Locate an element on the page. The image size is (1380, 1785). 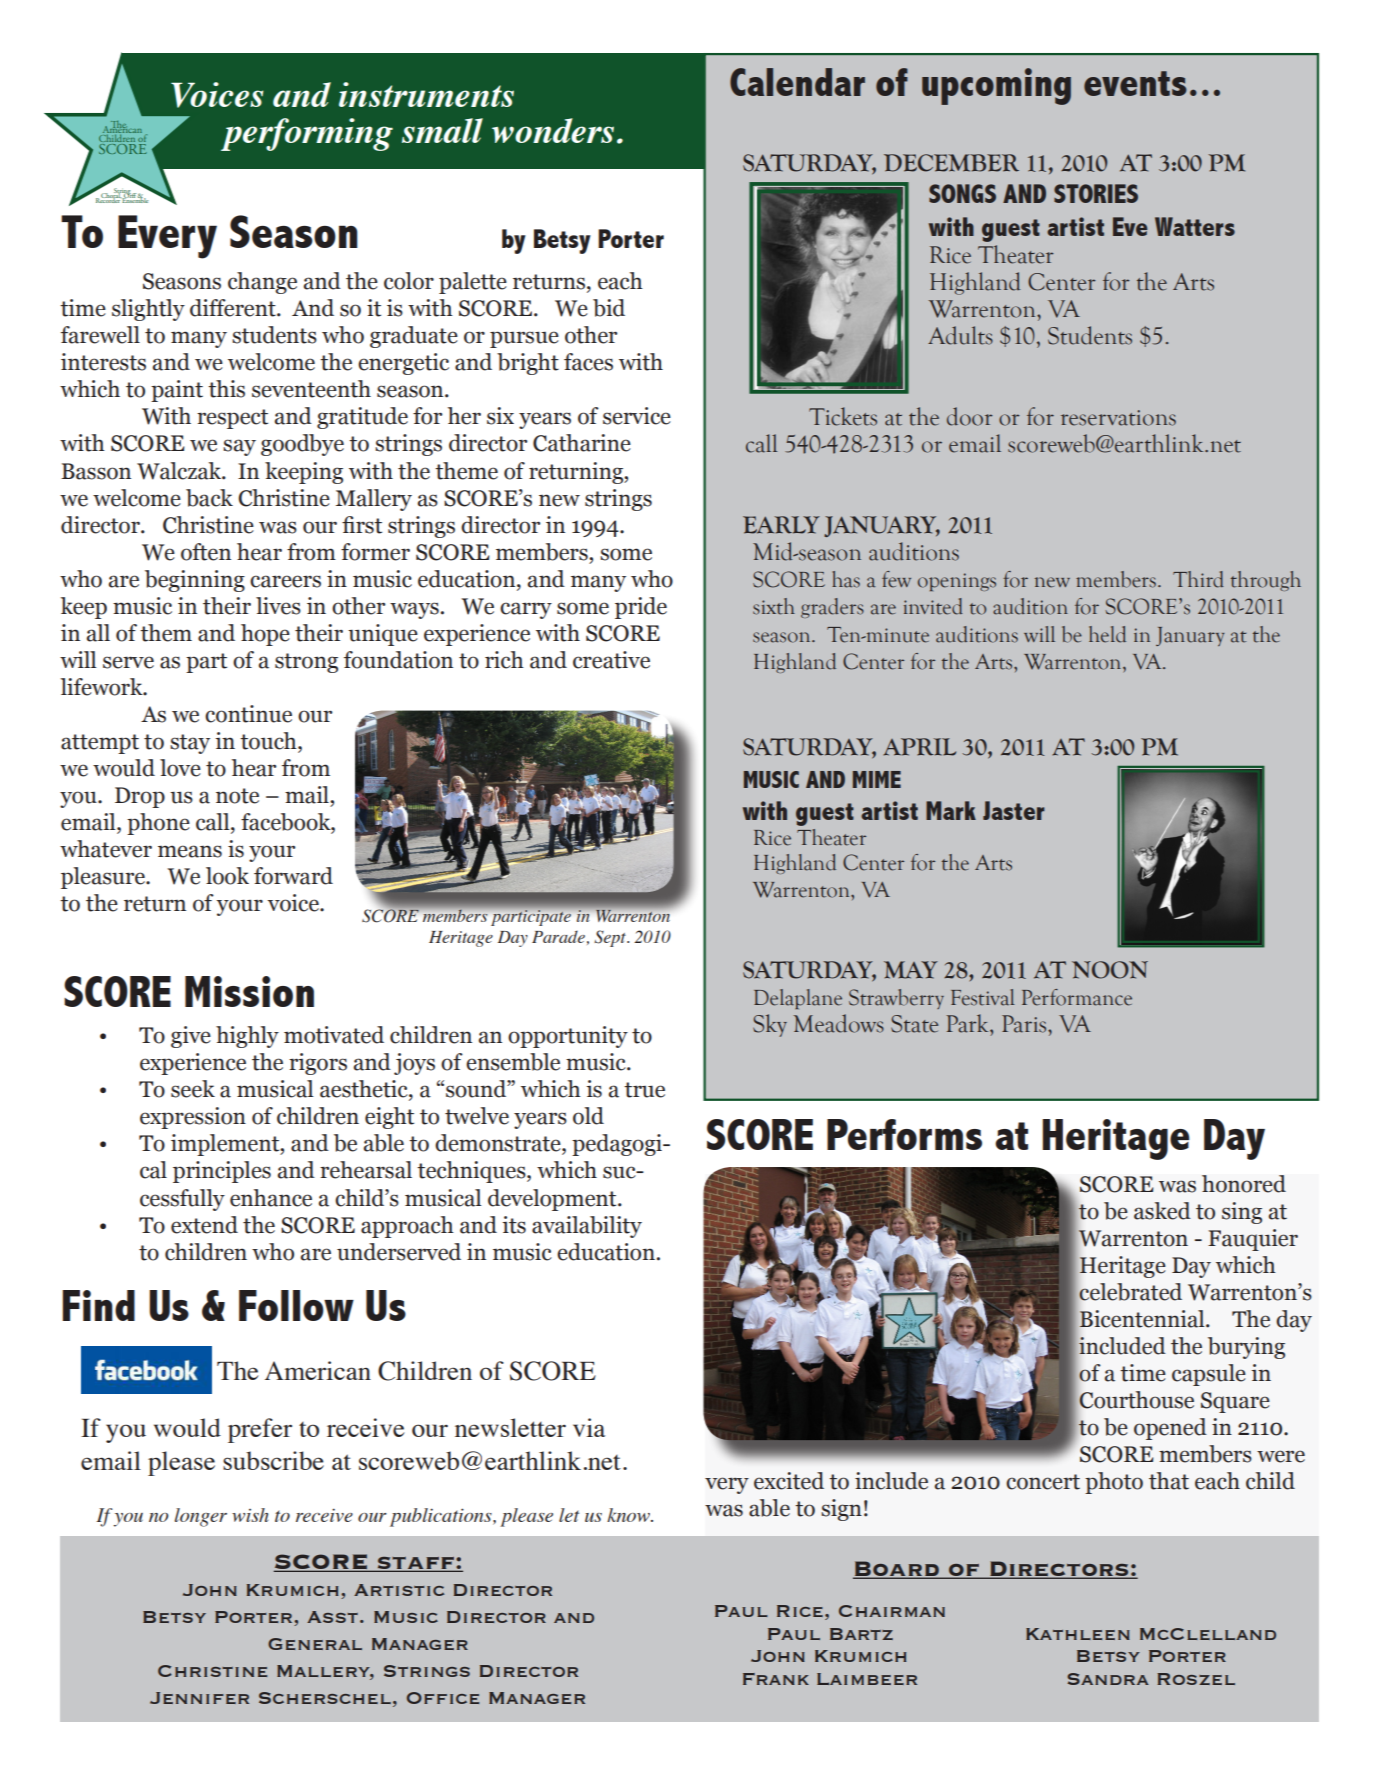
performing is located at coordinates (307, 134).
